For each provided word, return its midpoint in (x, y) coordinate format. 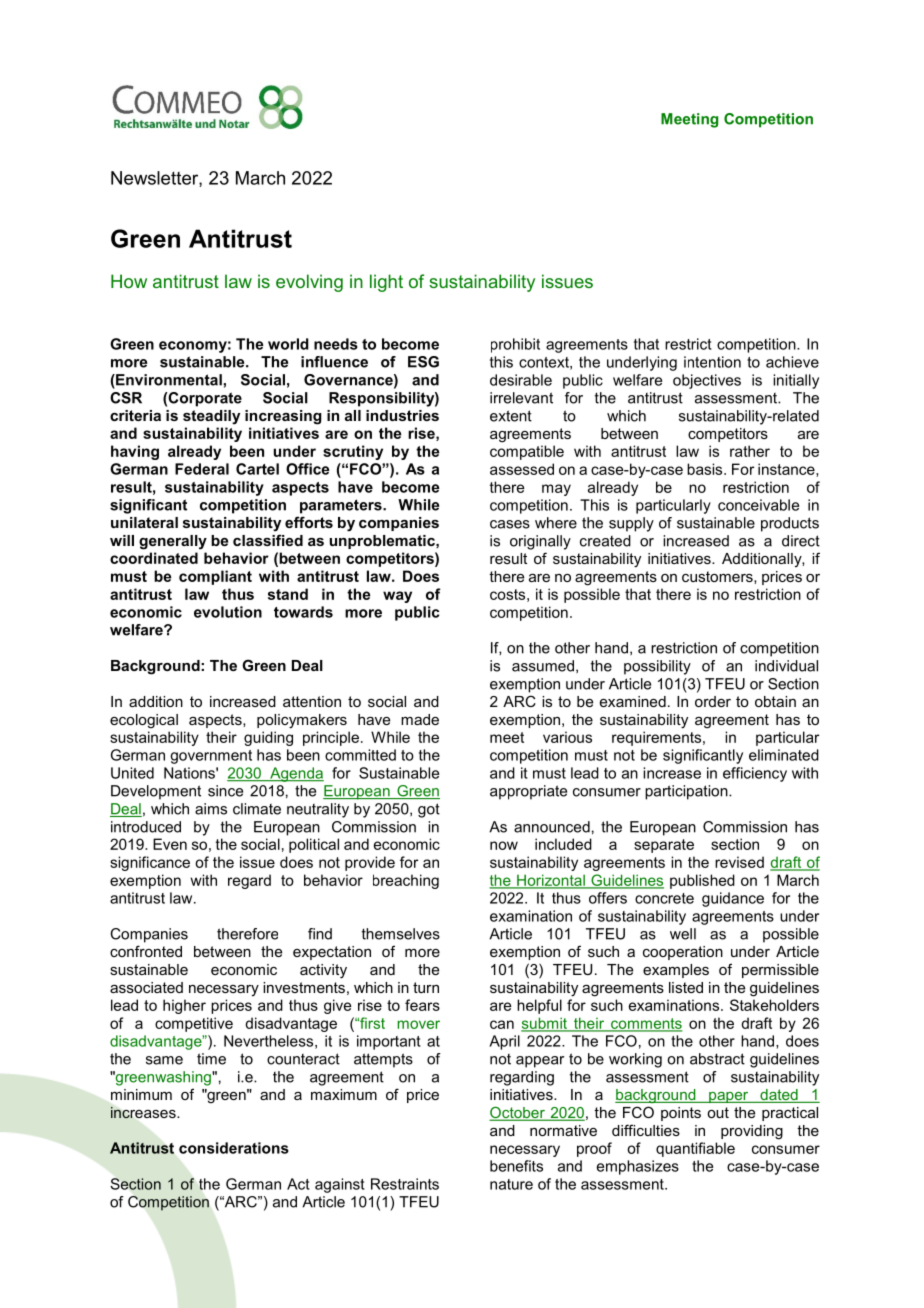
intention (712, 362)
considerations (234, 1148)
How (129, 281)
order (713, 701)
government (211, 757)
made (420, 719)
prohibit (515, 345)
